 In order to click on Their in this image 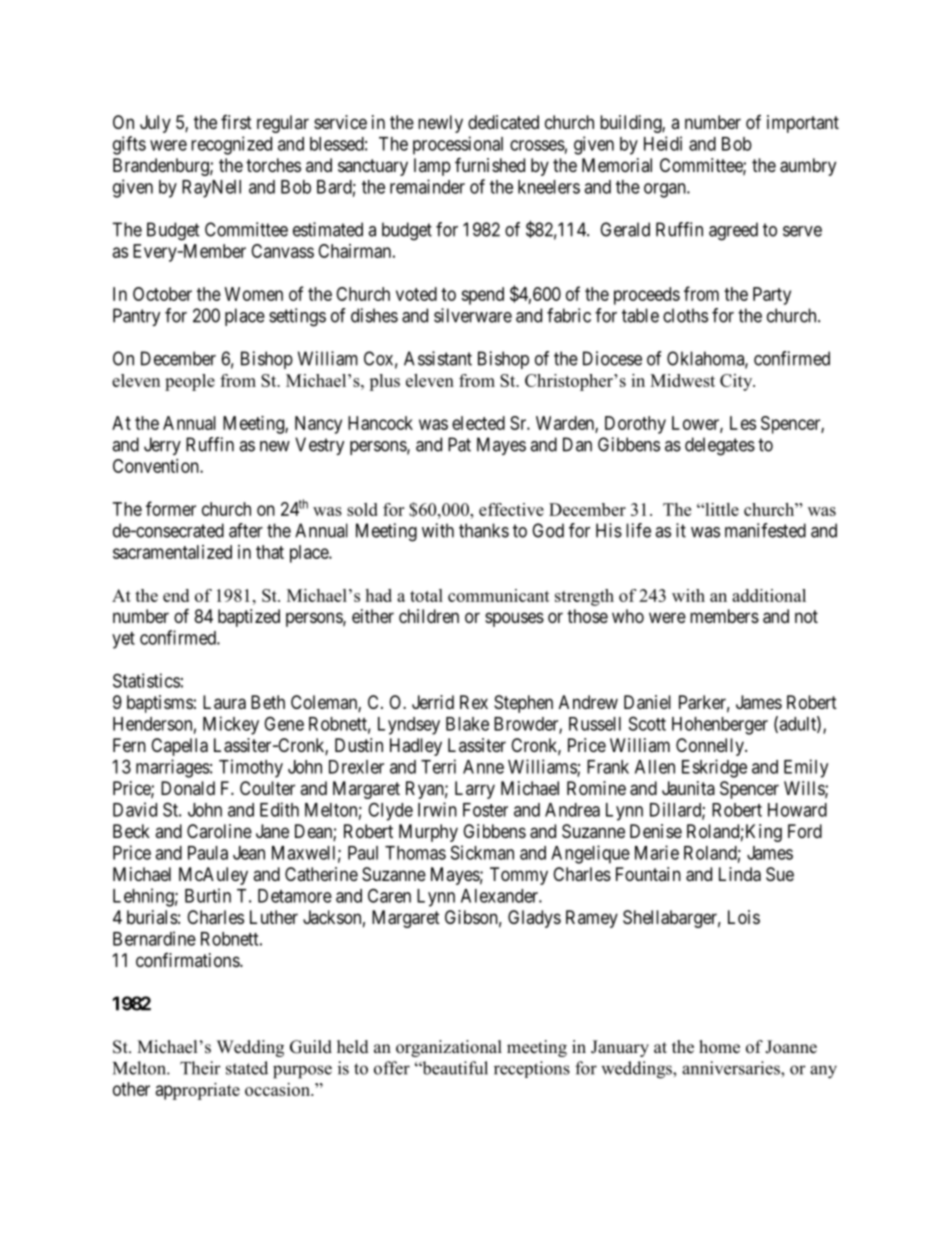, I will do `click(200, 1068)`.
